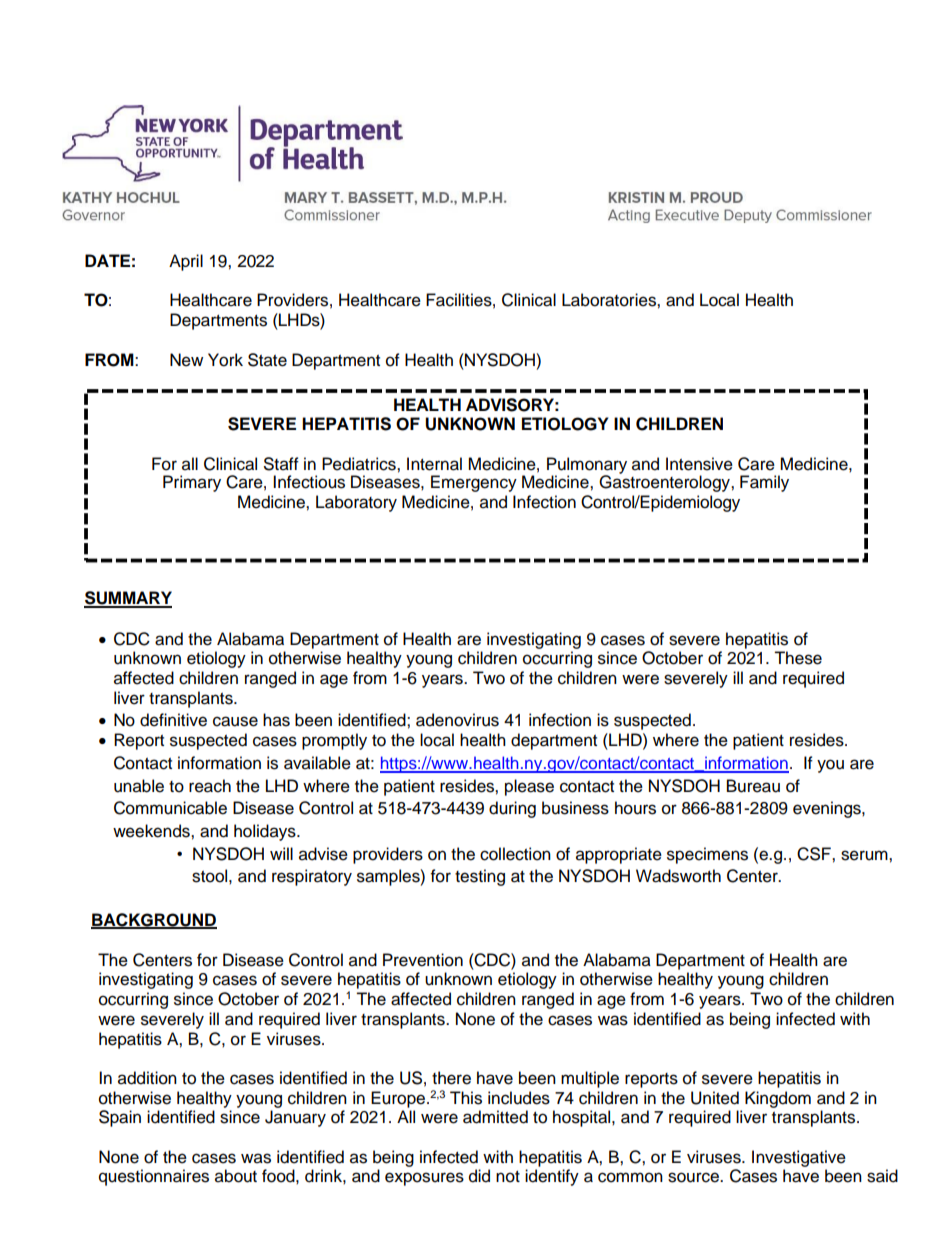 Image resolution: width=952 pixels, height=1233 pixels. What do you see at coordinates (699, 464) in the document?
I see `Intensive` at bounding box center [699, 464].
